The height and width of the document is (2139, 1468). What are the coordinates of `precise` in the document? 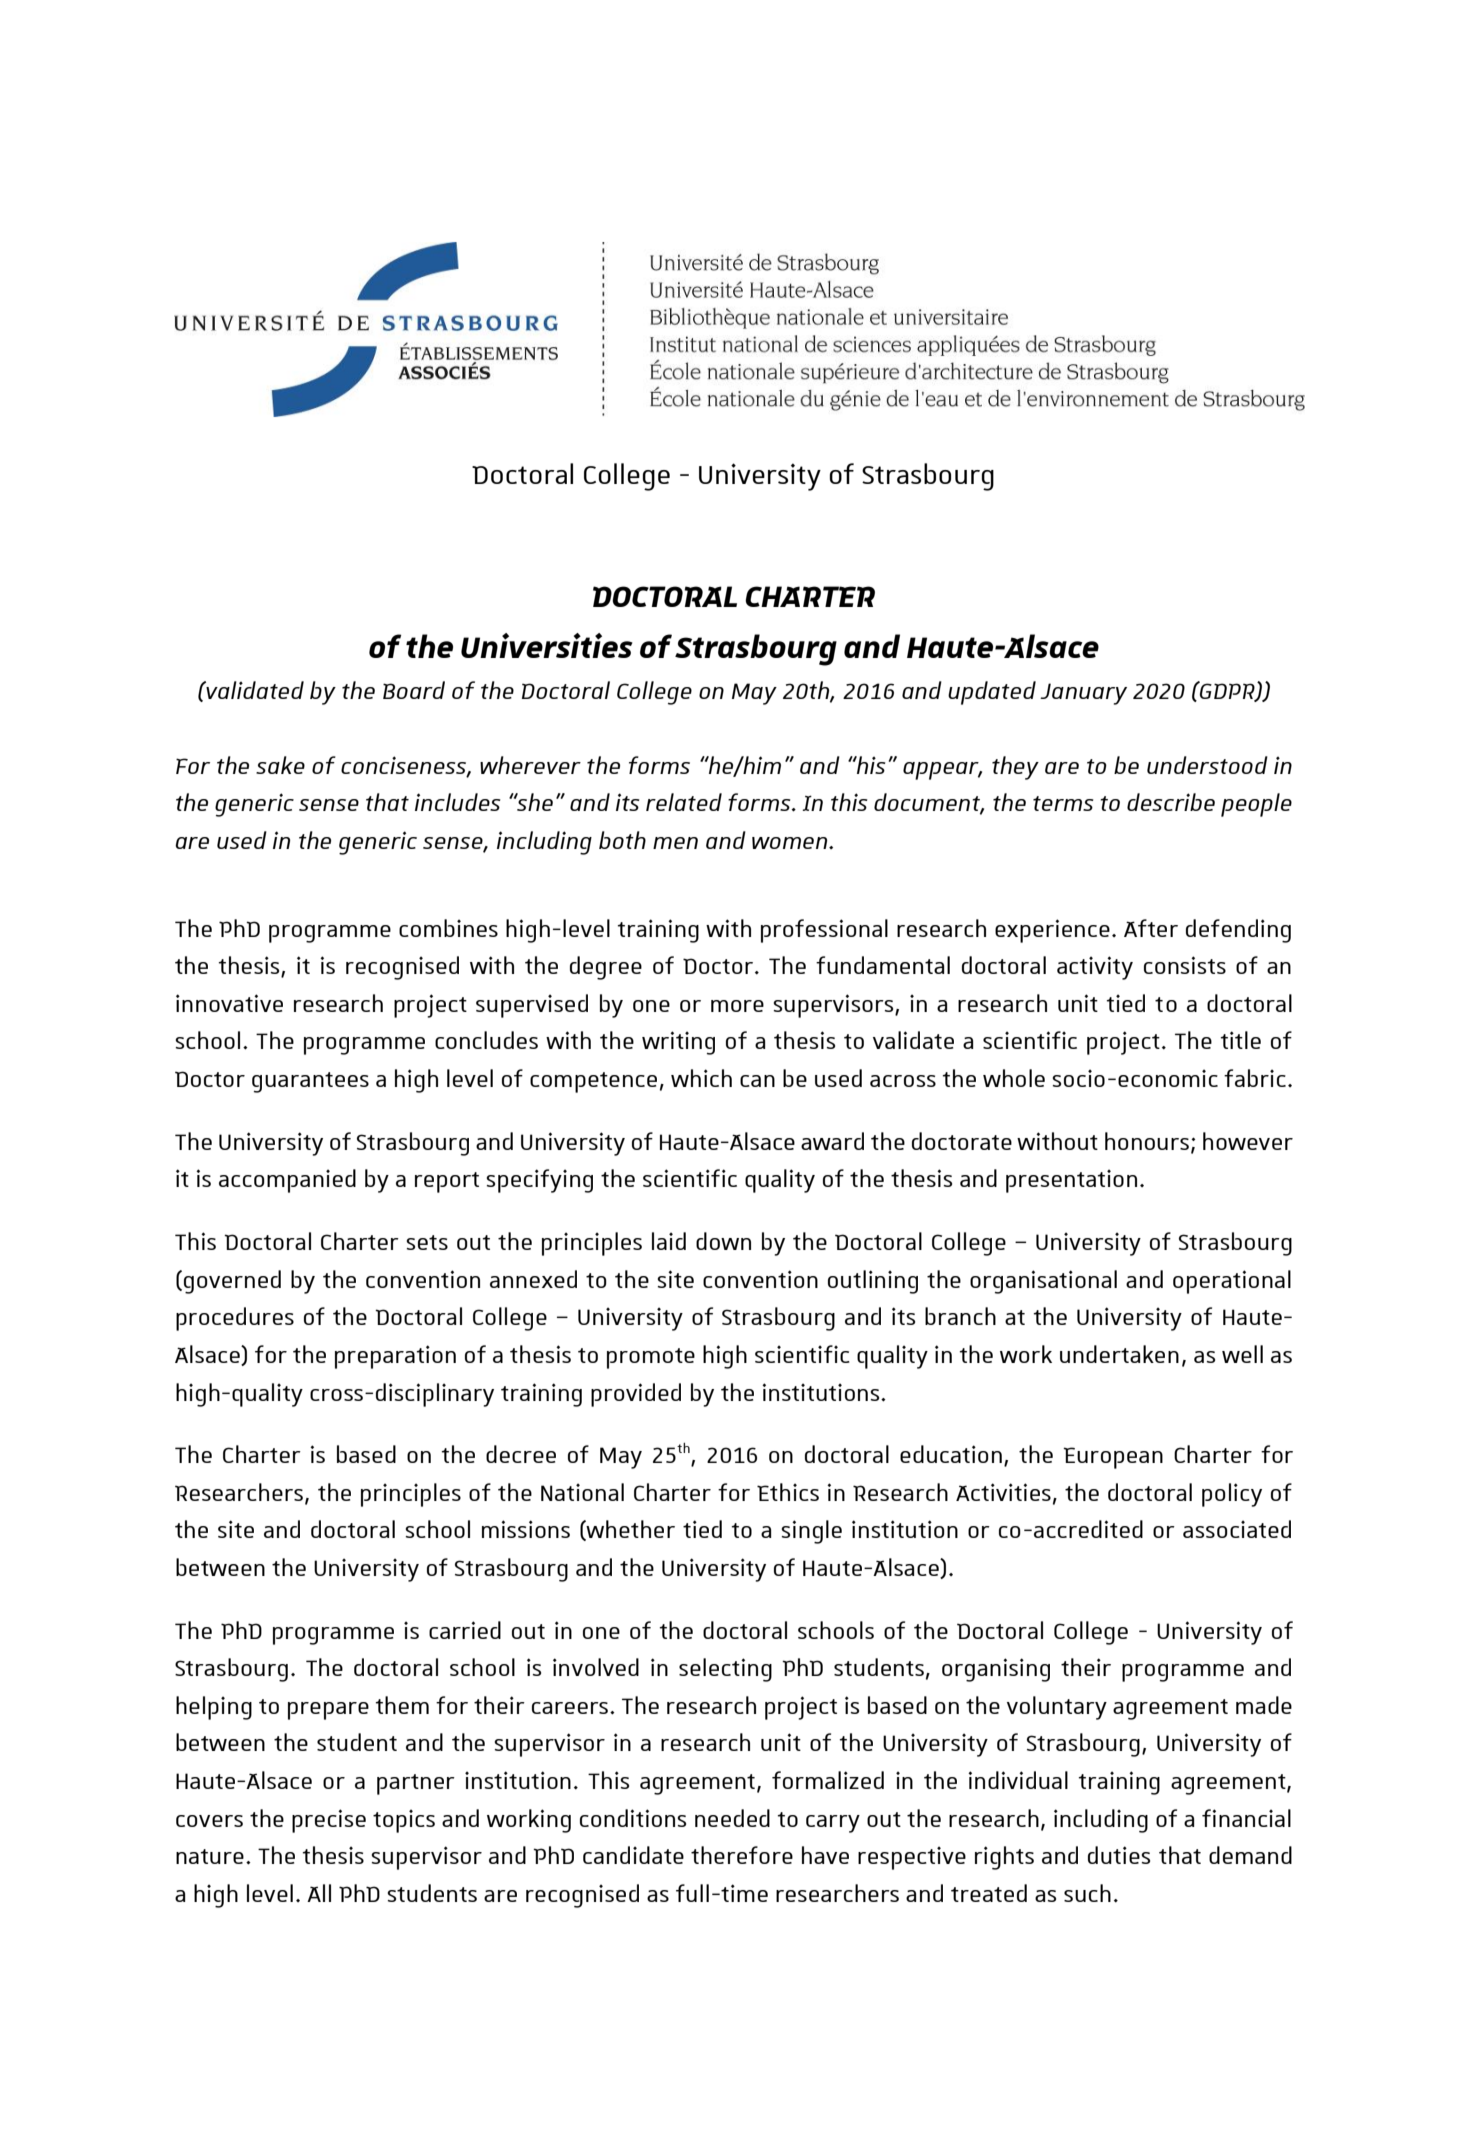 It's located at (329, 1821).
